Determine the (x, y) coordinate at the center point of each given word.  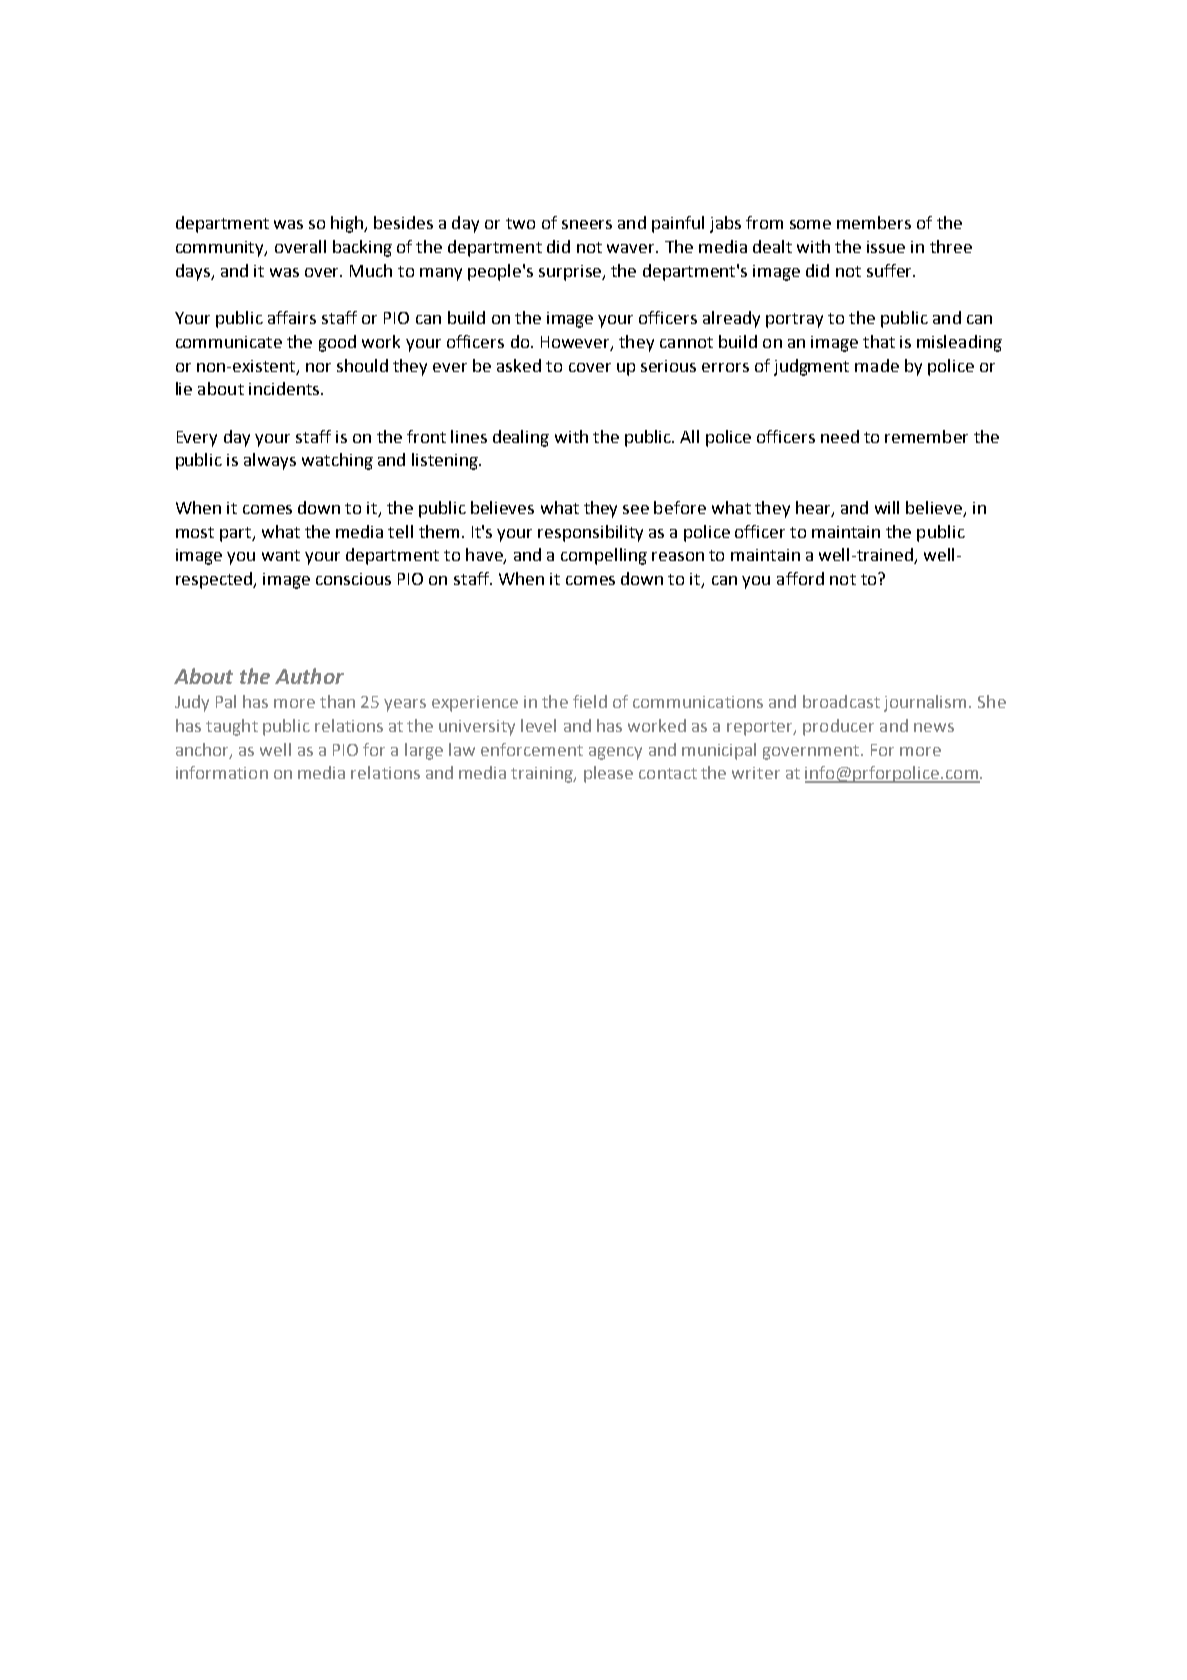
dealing (521, 438)
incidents (285, 388)
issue (886, 247)
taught (232, 727)
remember (926, 436)
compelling (604, 556)
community (221, 249)
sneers (587, 224)
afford (800, 578)
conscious (353, 579)
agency (615, 753)
